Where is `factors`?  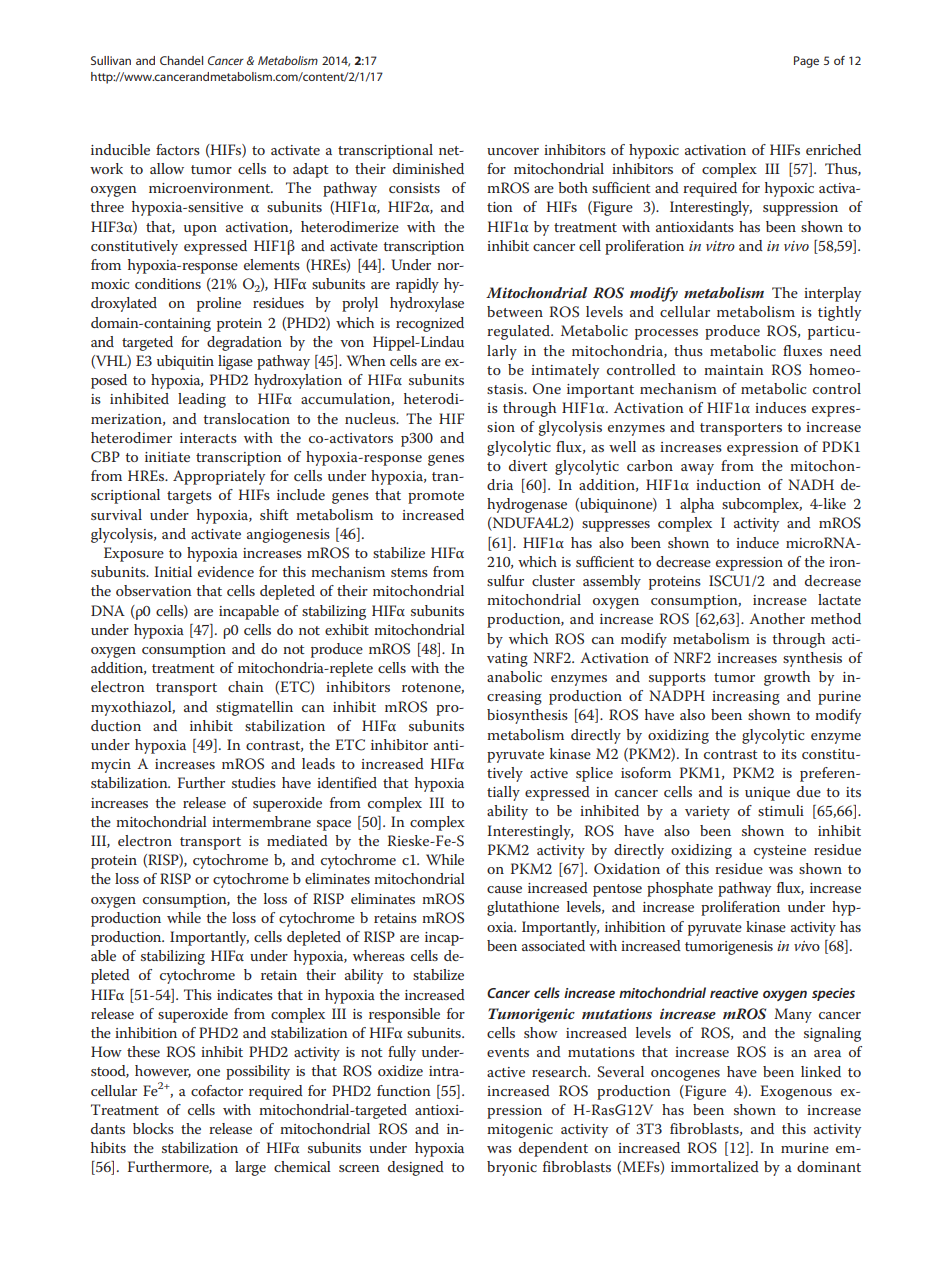
factors is located at coordinates (178, 149).
